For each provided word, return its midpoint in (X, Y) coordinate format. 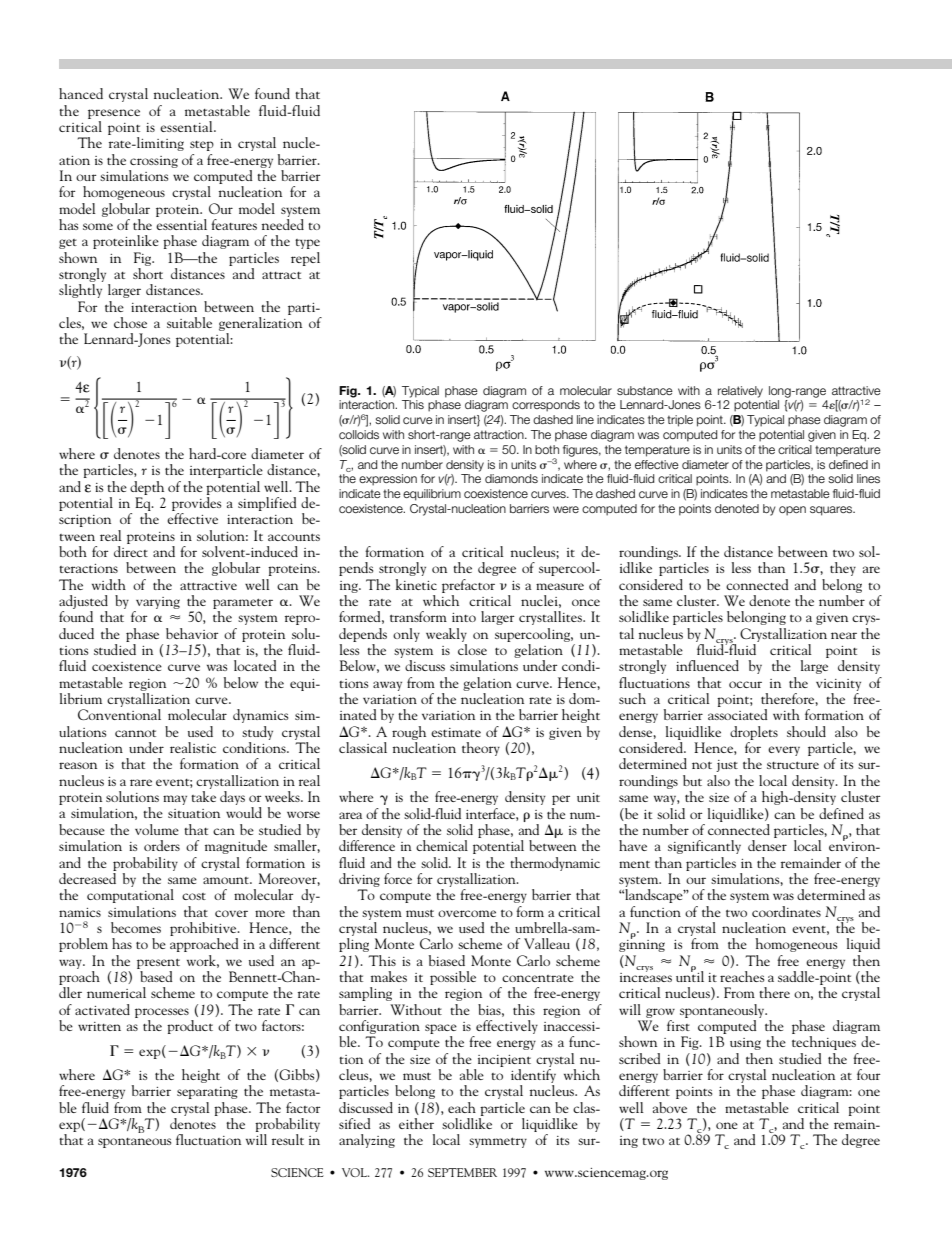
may (175, 800)
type (307, 244)
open (792, 511)
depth (147, 488)
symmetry (498, 1142)
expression (388, 480)
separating (207, 1093)
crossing (154, 162)
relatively (740, 392)
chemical (442, 845)
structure (793, 765)
